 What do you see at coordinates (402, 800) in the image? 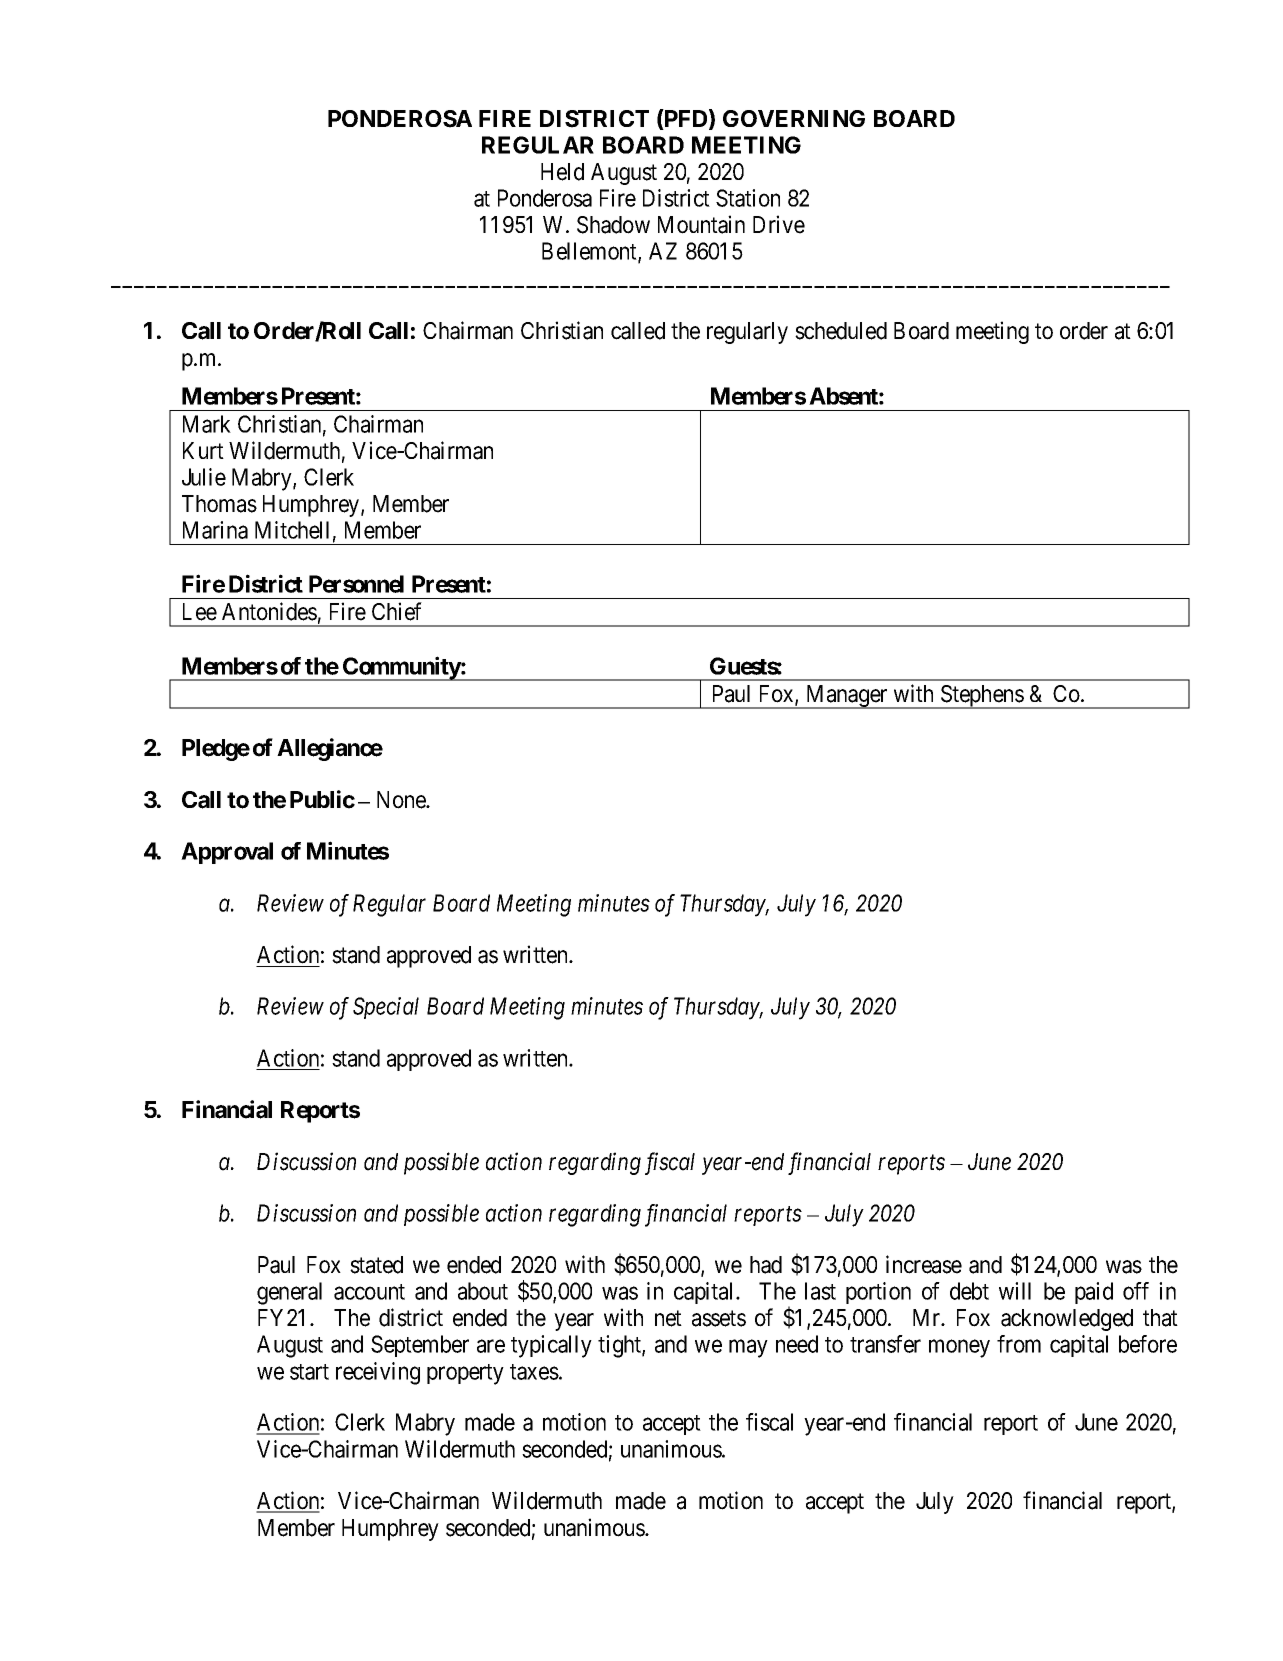
I see `None` at bounding box center [402, 800].
